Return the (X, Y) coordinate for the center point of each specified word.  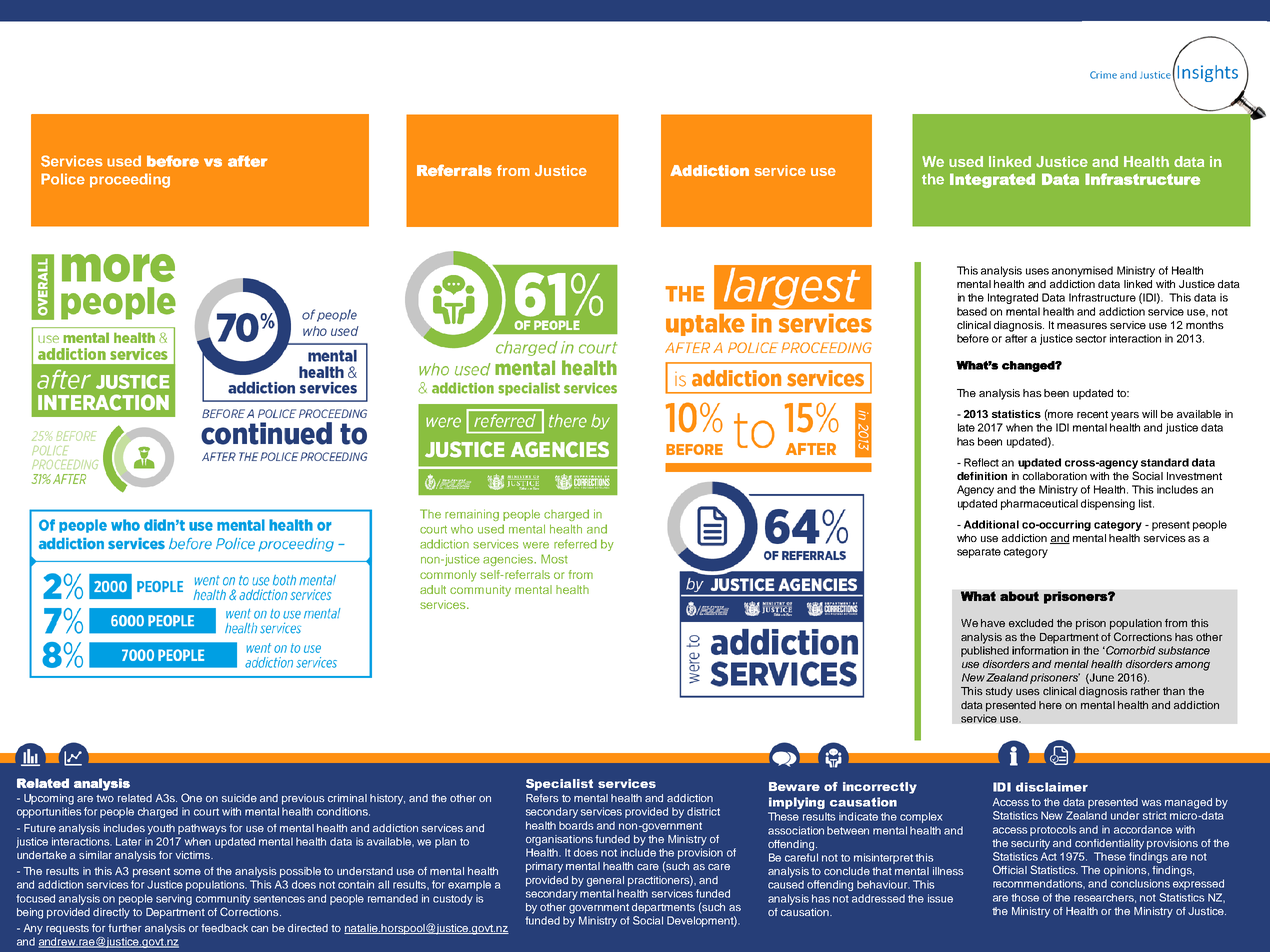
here (1050, 705)
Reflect (981, 462)
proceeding (130, 180)
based (972, 311)
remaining (472, 515)
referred (575, 544)
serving (174, 899)
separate (979, 553)
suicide (239, 798)
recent (1092, 414)
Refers (542, 798)
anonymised (1082, 271)
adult (433, 589)
